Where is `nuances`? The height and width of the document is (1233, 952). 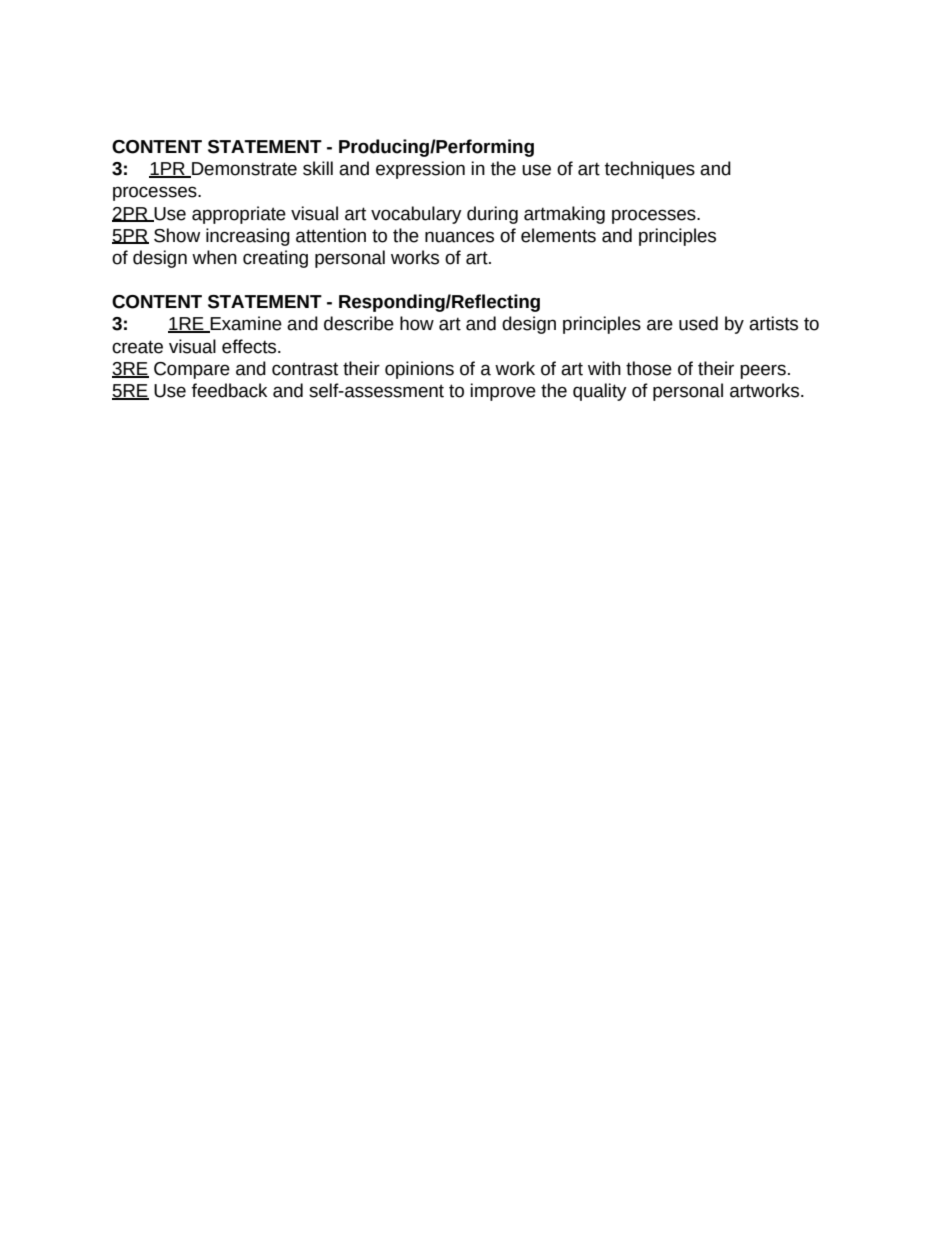
nuances is located at coordinates (459, 237).
